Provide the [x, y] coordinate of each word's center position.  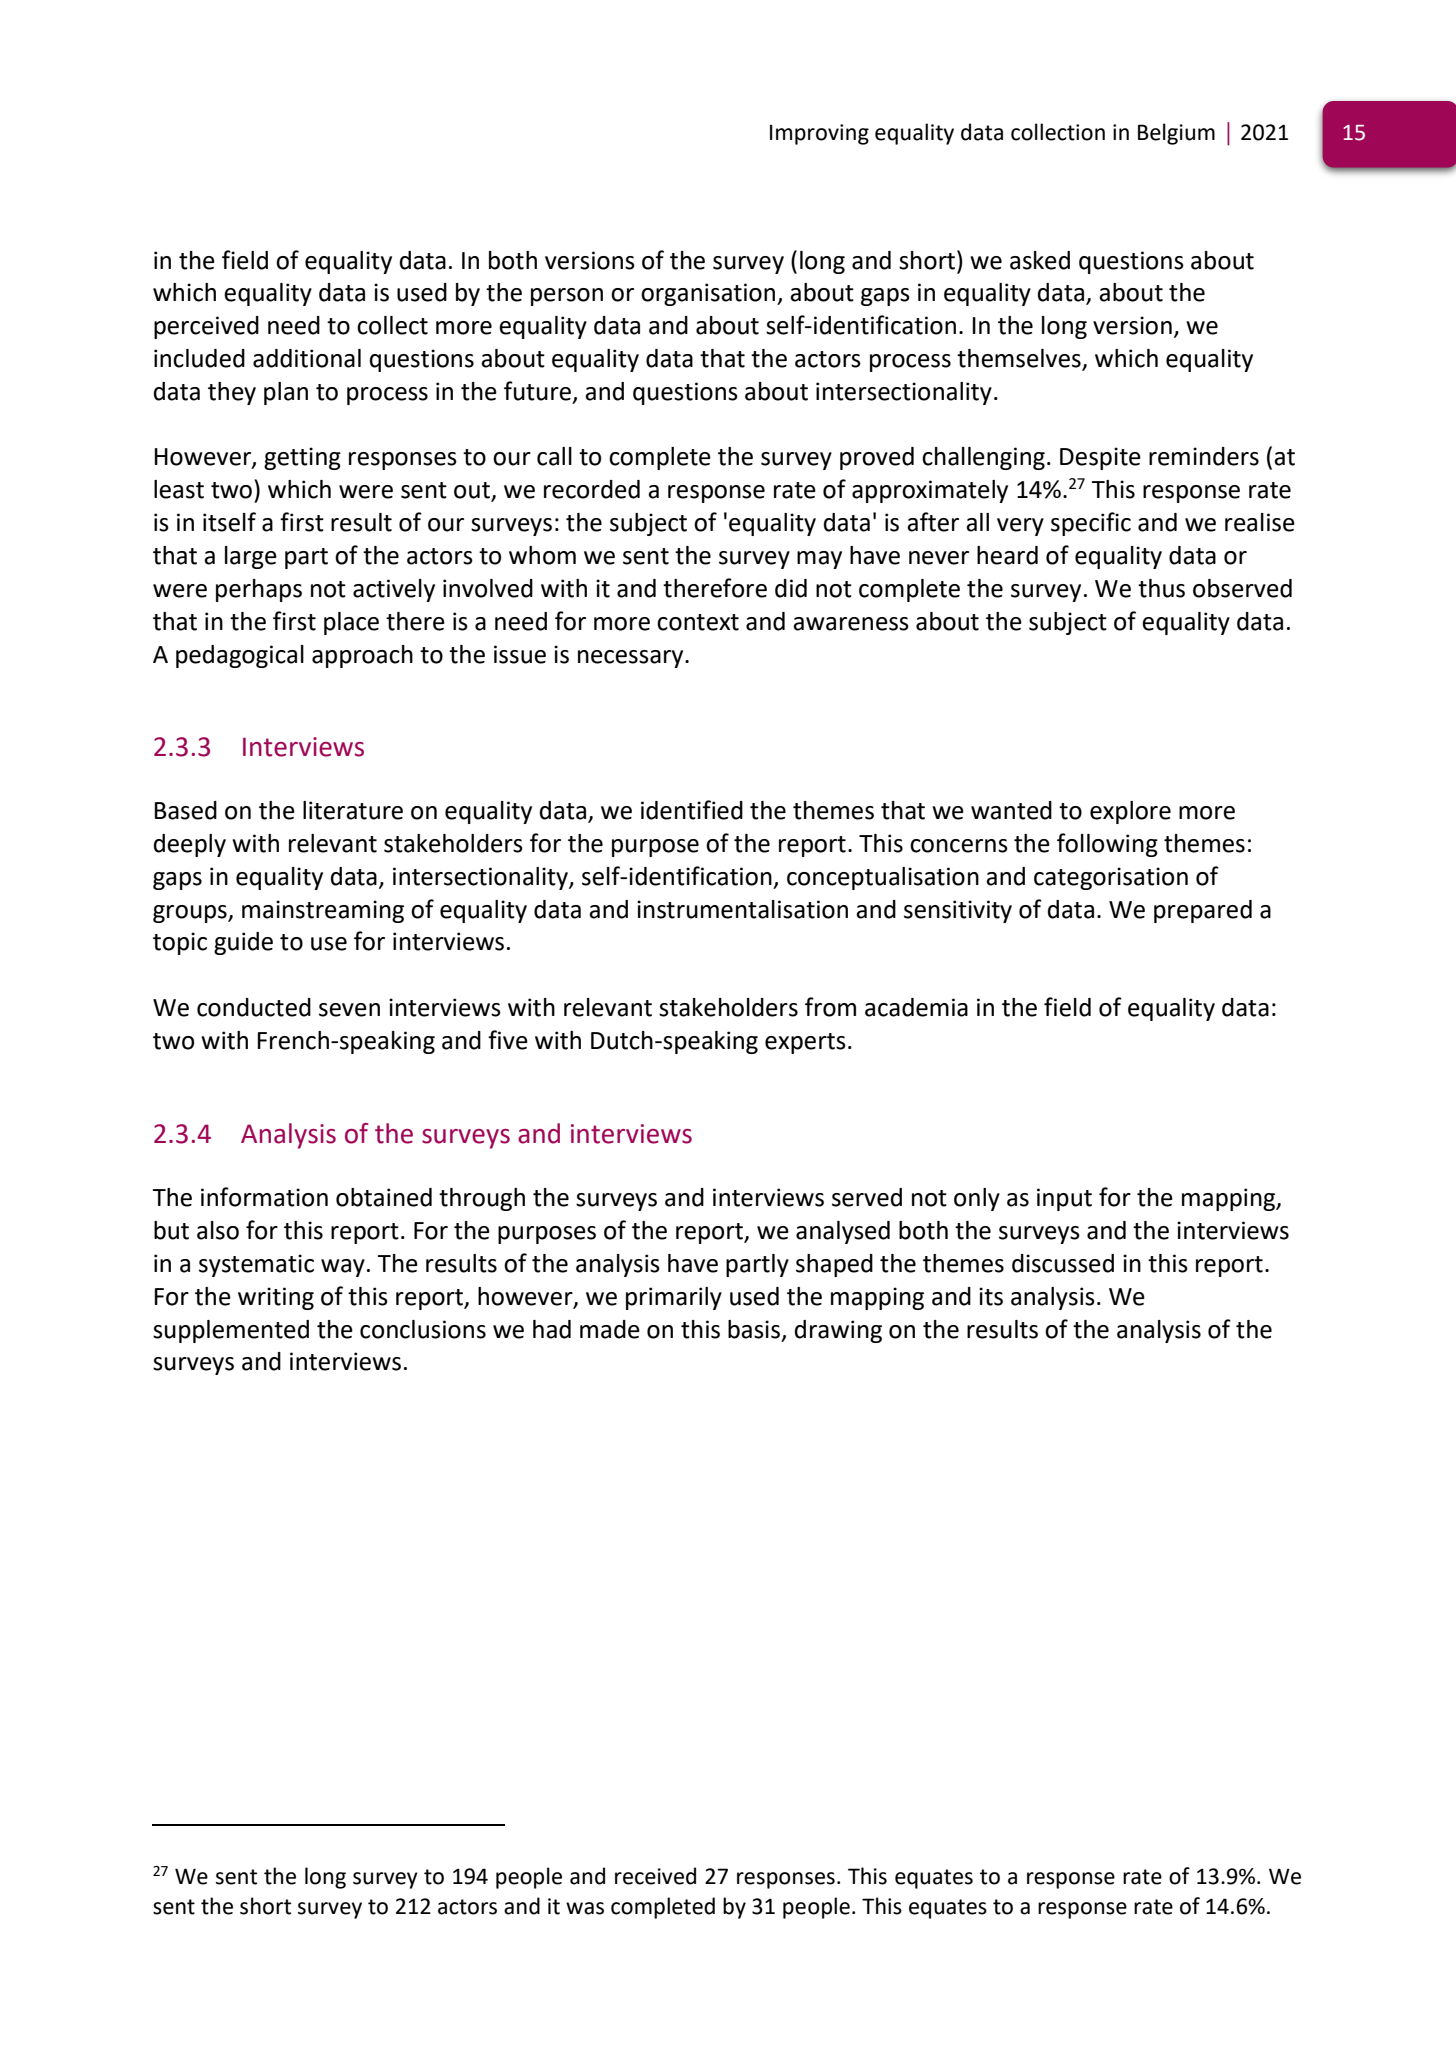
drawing [838, 1331]
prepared [1203, 911]
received [655, 1876]
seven [349, 1010]
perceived [206, 327]
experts [805, 1043]
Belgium [1176, 134]
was [585, 1908]
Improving [819, 134]
